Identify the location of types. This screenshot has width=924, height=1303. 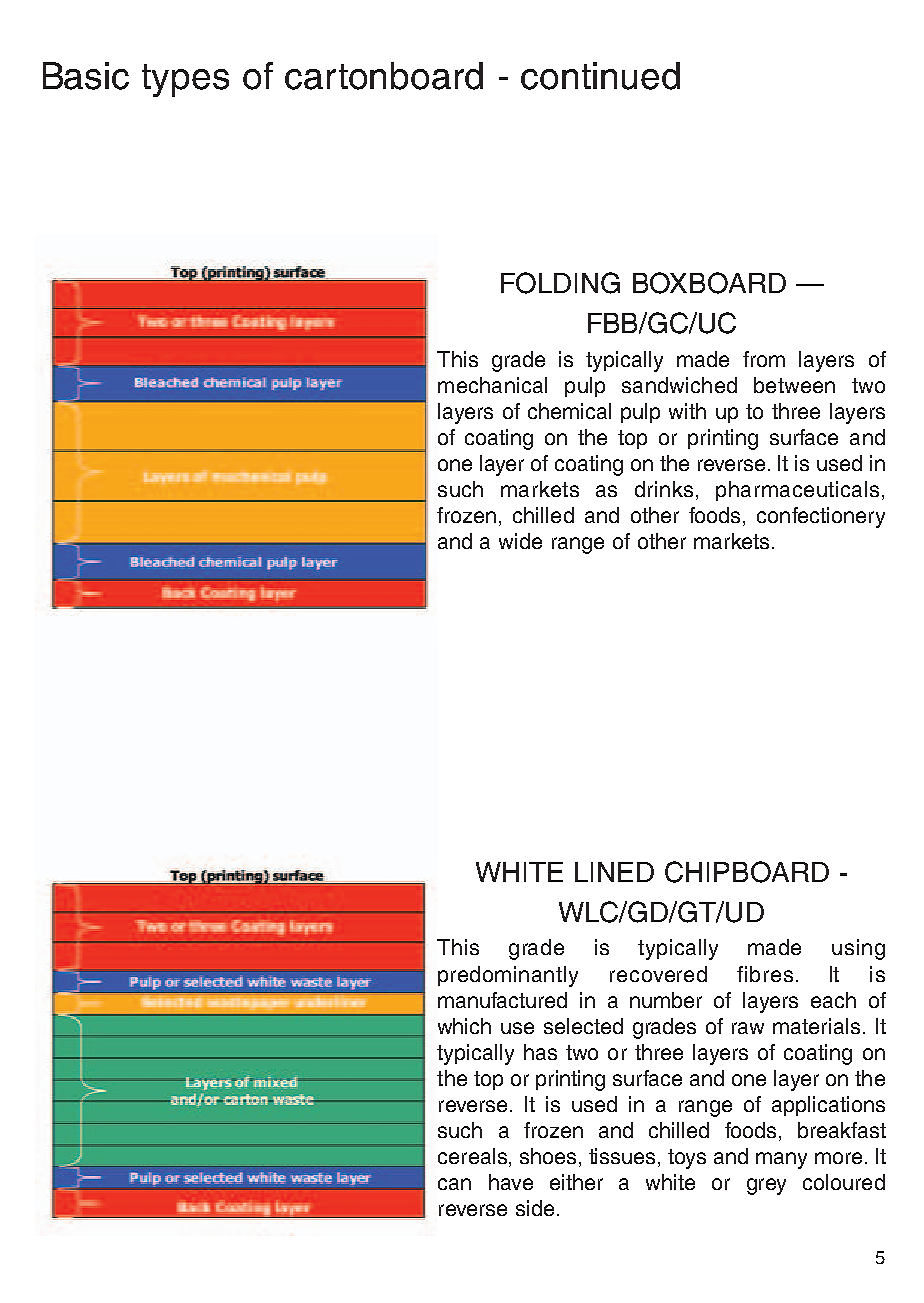
(185, 80).
